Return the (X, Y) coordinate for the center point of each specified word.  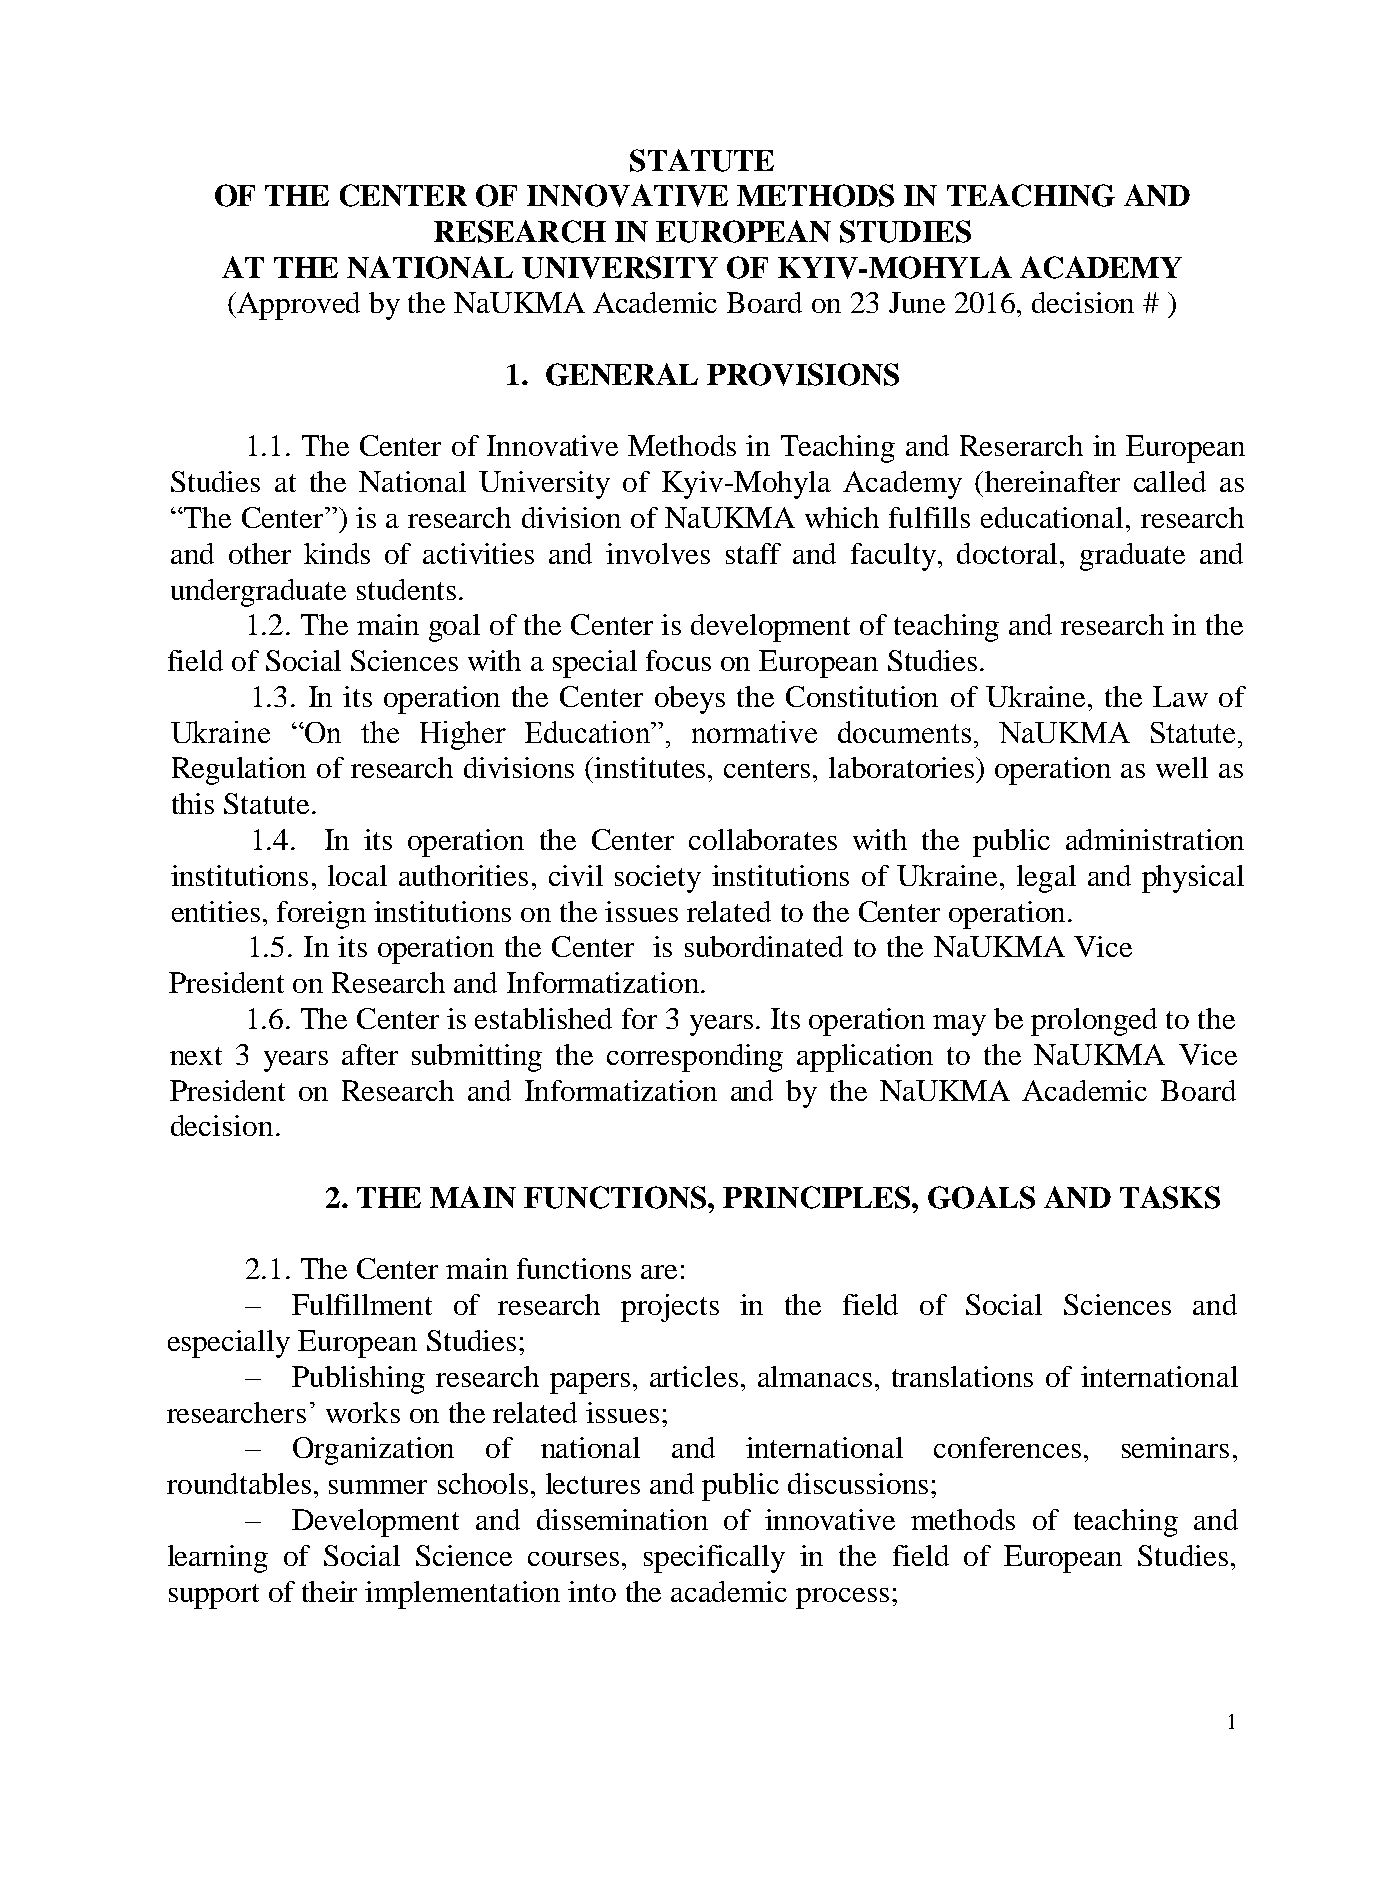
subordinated (764, 946)
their (329, 1591)
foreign (321, 915)
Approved (297, 306)
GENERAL (622, 374)
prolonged (1094, 1022)
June (917, 302)
